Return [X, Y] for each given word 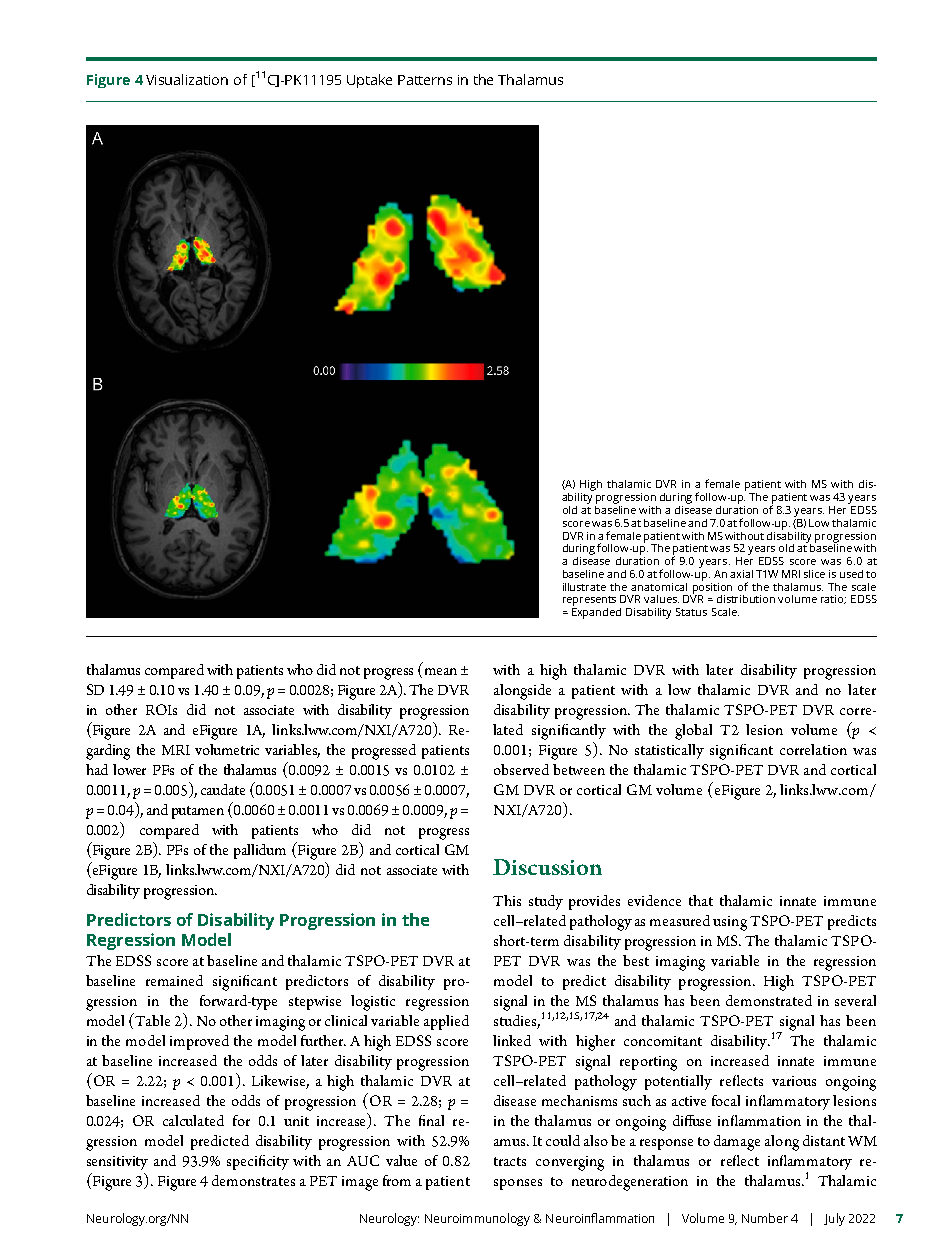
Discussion [547, 867]
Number [765, 1218]
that [701, 900]
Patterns [425, 80]
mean [441, 671]
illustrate [584, 587]
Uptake [369, 81]
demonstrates [253, 1180]
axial [741, 574]
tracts [510, 1161]
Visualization [187, 79]
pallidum [260, 851]
